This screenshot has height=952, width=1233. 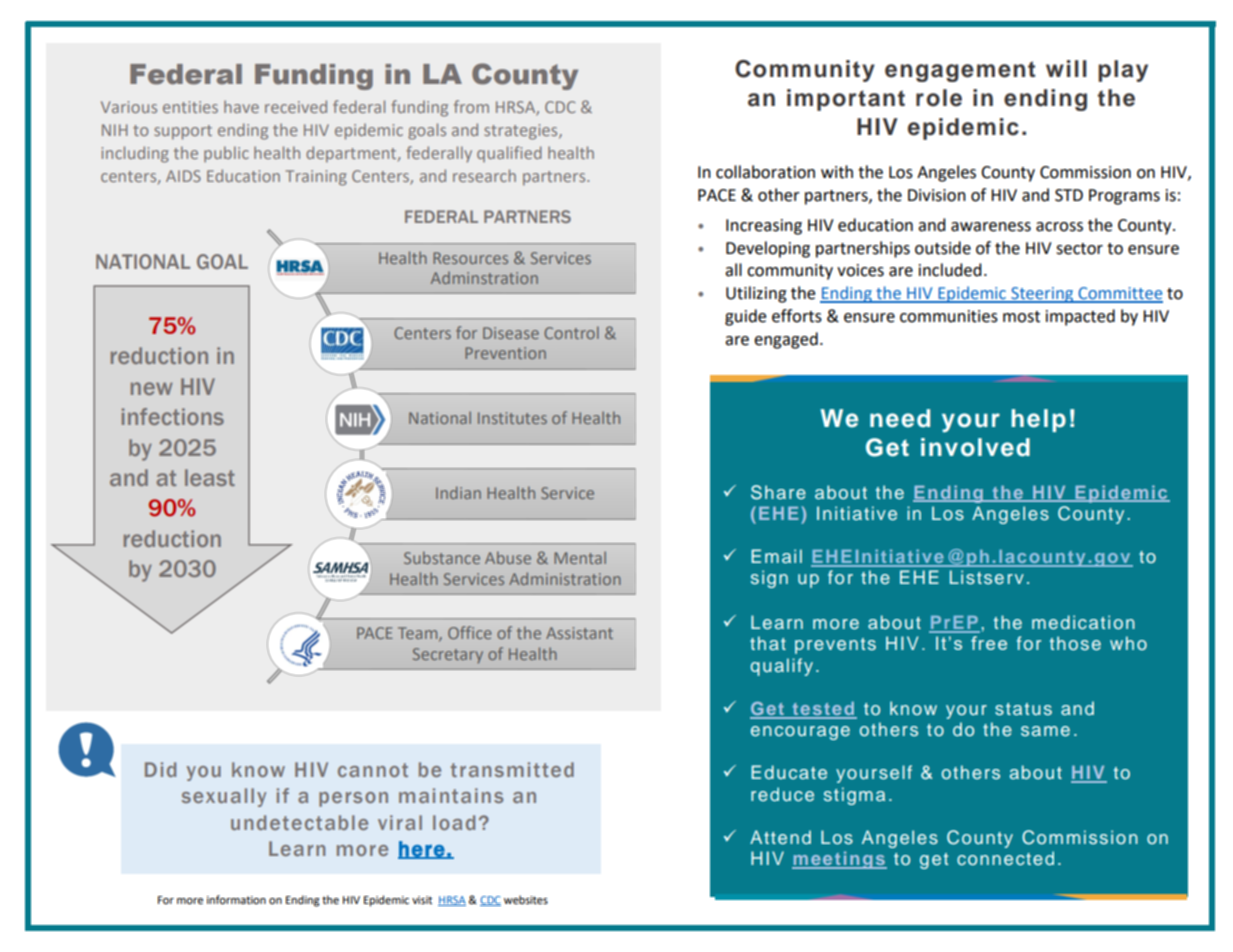 I want to click on Control, so click(x=571, y=332).
